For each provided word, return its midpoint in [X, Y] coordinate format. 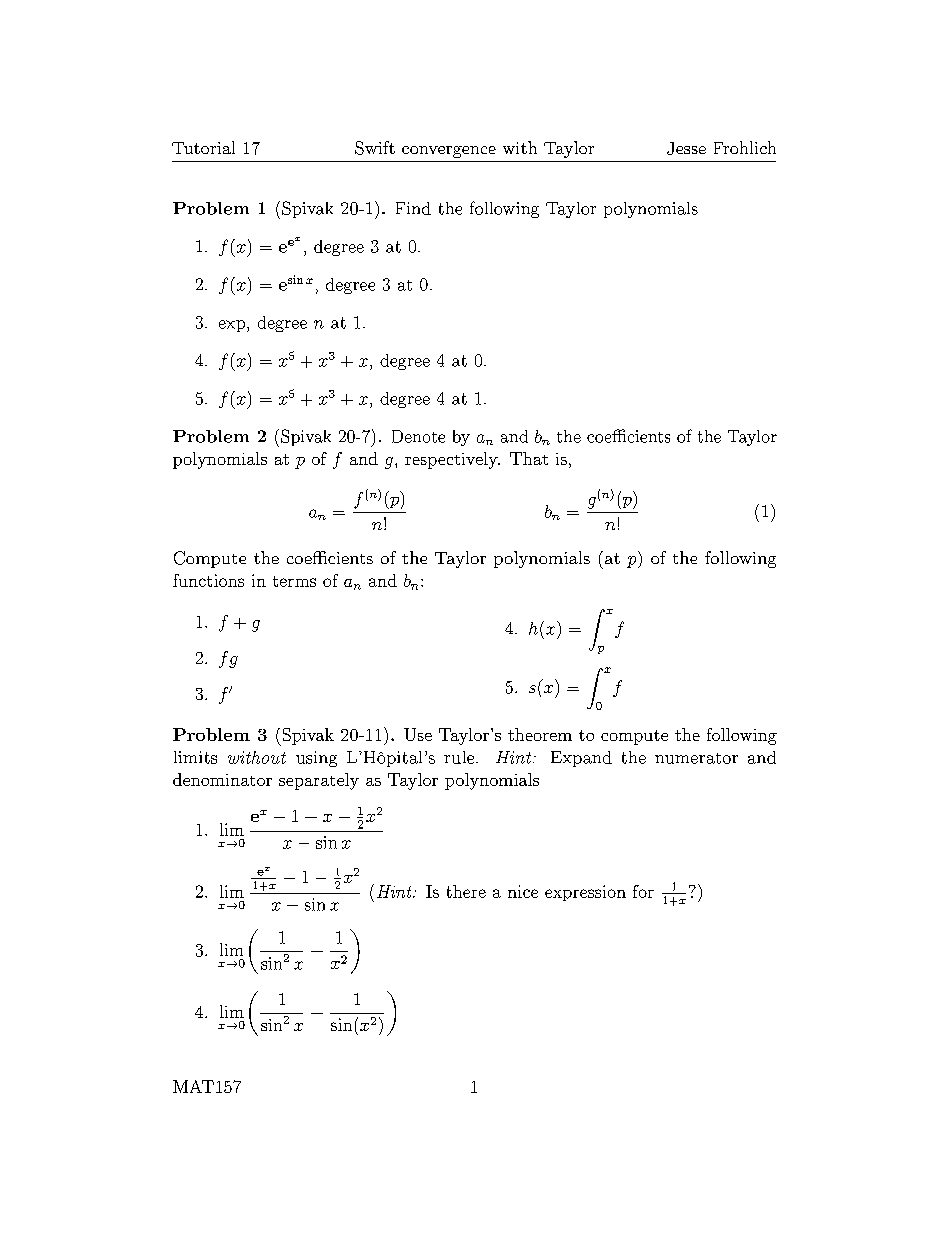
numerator [696, 758]
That [529, 458]
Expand [581, 759]
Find [413, 208]
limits [195, 757]
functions [208, 580]
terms [294, 581]
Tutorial [203, 147]
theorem [540, 734]
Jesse [686, 148]
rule [459, 757]
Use [418, 734]
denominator [222, 779]
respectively [452, 460]
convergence [449, 152]
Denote [418, 436]
